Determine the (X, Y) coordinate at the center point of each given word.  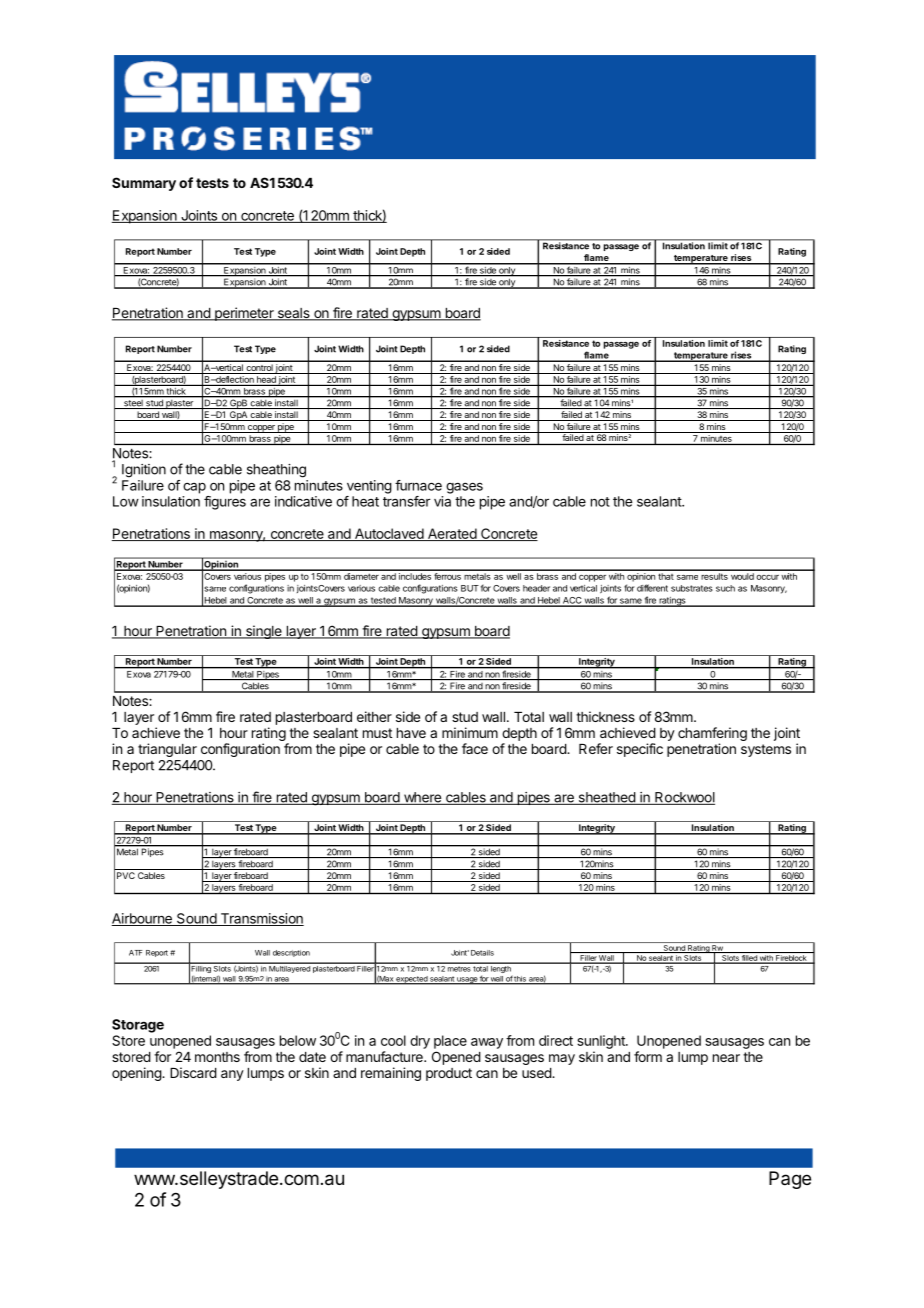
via (442, 501)
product (449, 1074)
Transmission (261, 919)
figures (225, 503)
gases (464, 488)
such (725, 588)
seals (293, 314)
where (422, 798)
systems (766, 750)
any (232, 1075)
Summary (144, 184)
